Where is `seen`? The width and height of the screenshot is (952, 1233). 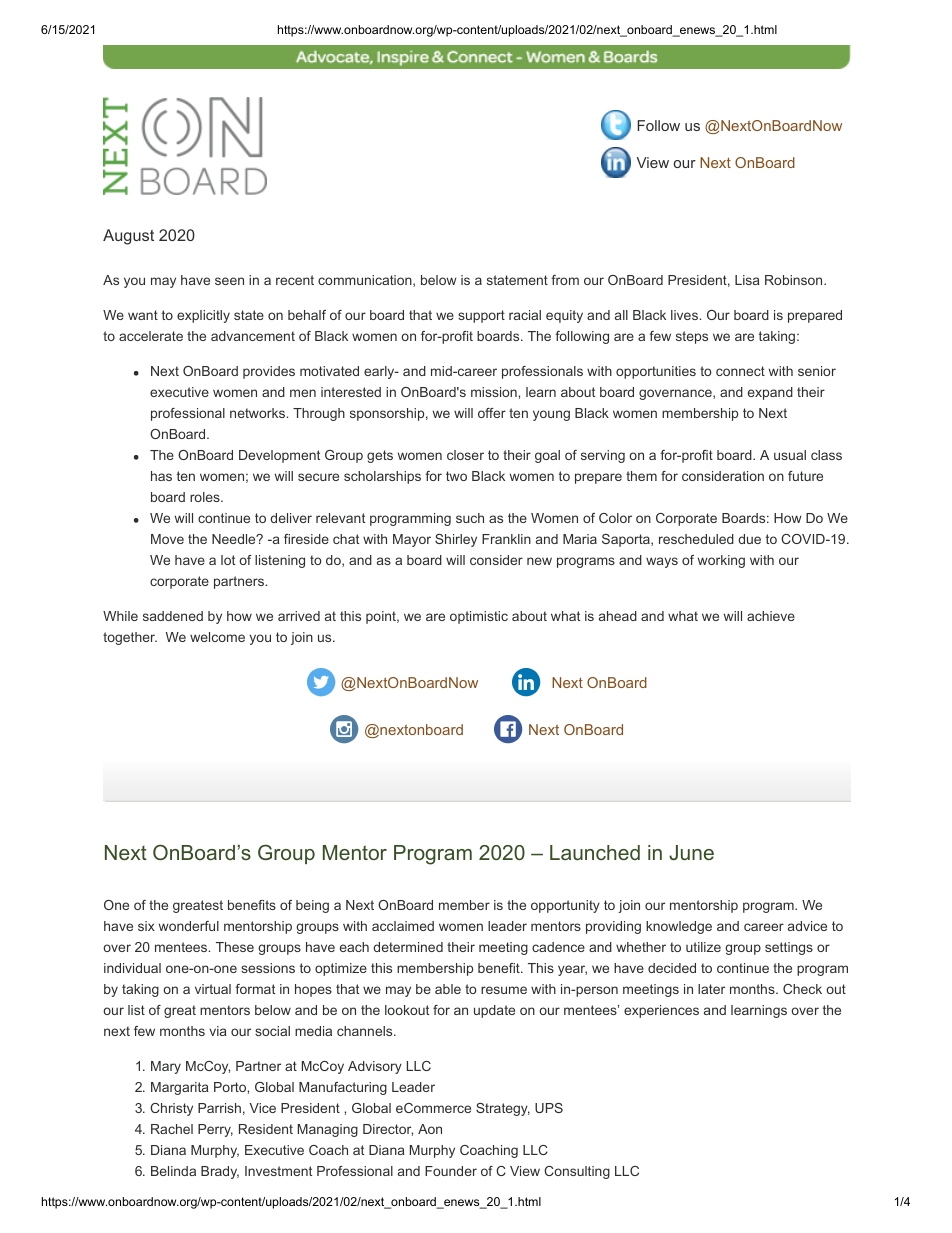 seen is located at coordinates (229, 281).
